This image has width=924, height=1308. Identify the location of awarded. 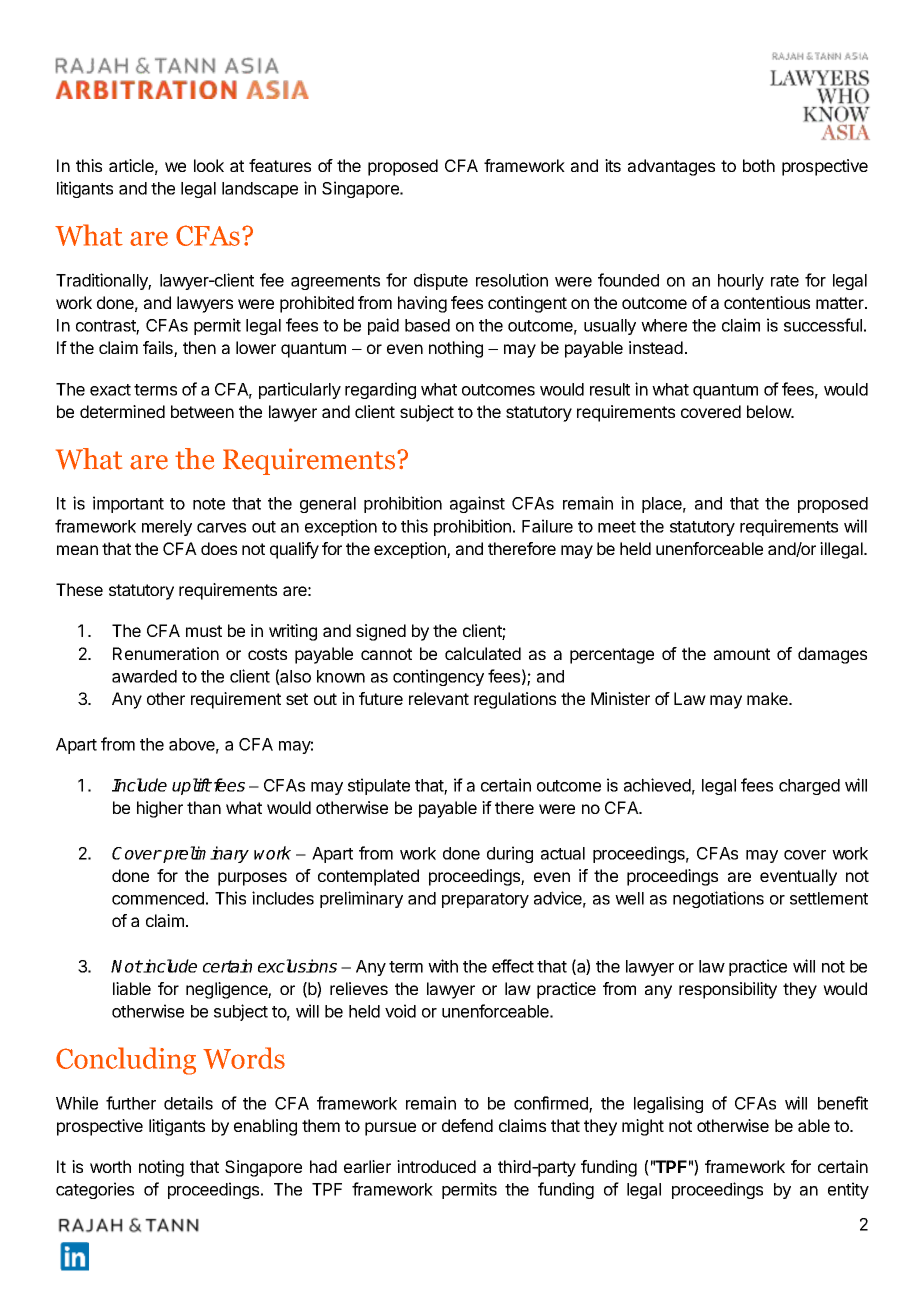
(144, 676).
